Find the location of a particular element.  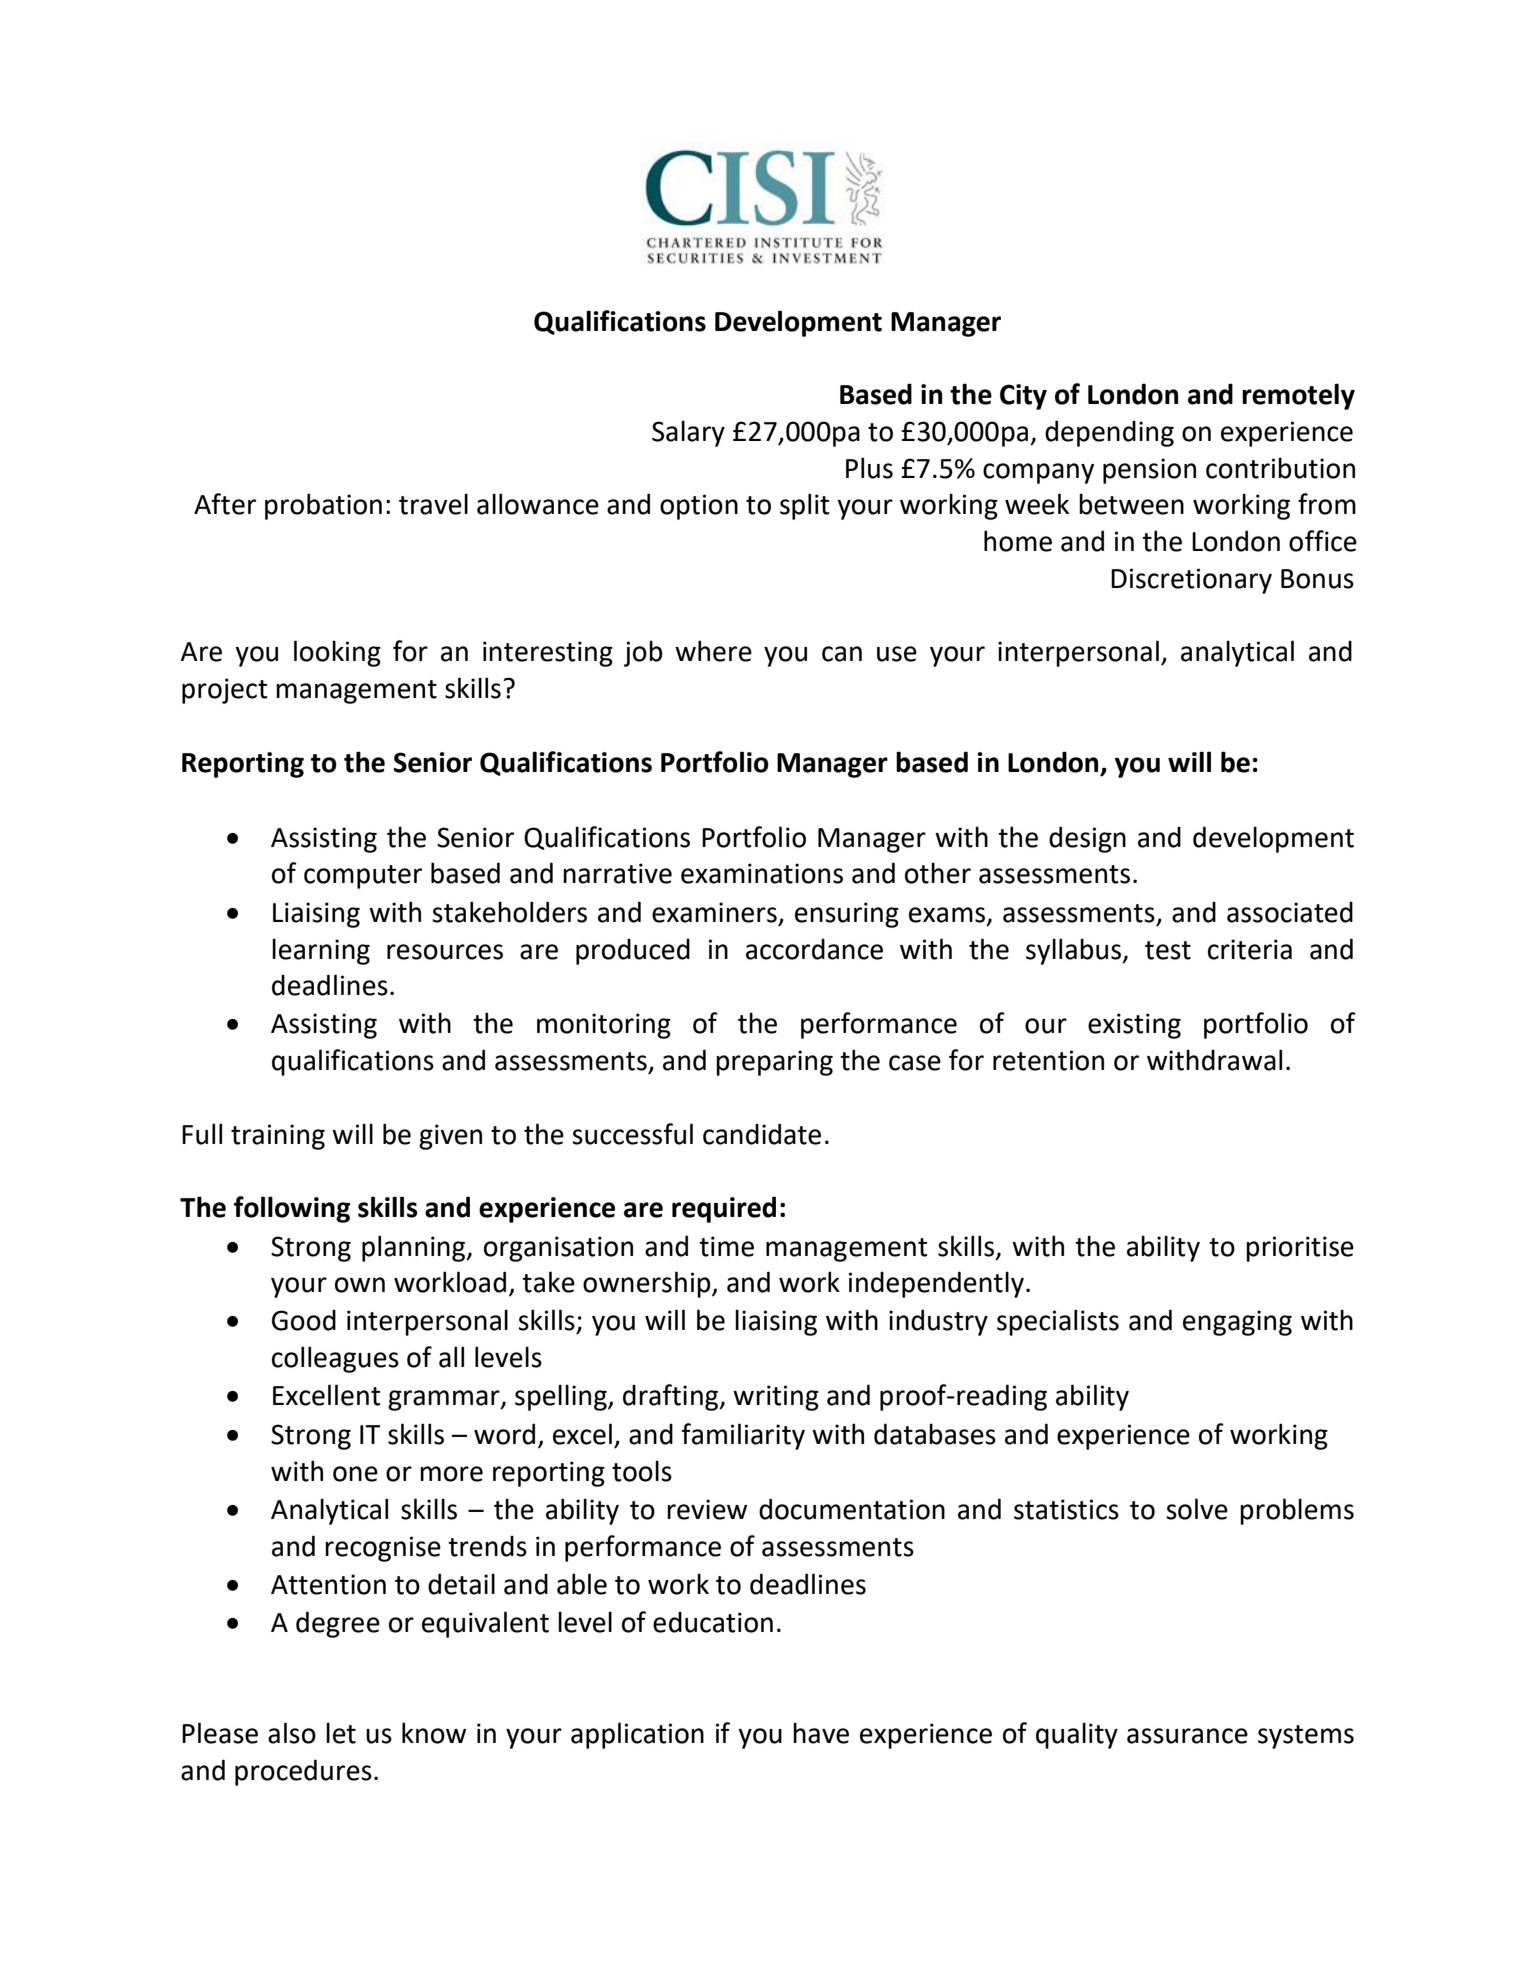

existing is located at coordinates (1134, 1026).
